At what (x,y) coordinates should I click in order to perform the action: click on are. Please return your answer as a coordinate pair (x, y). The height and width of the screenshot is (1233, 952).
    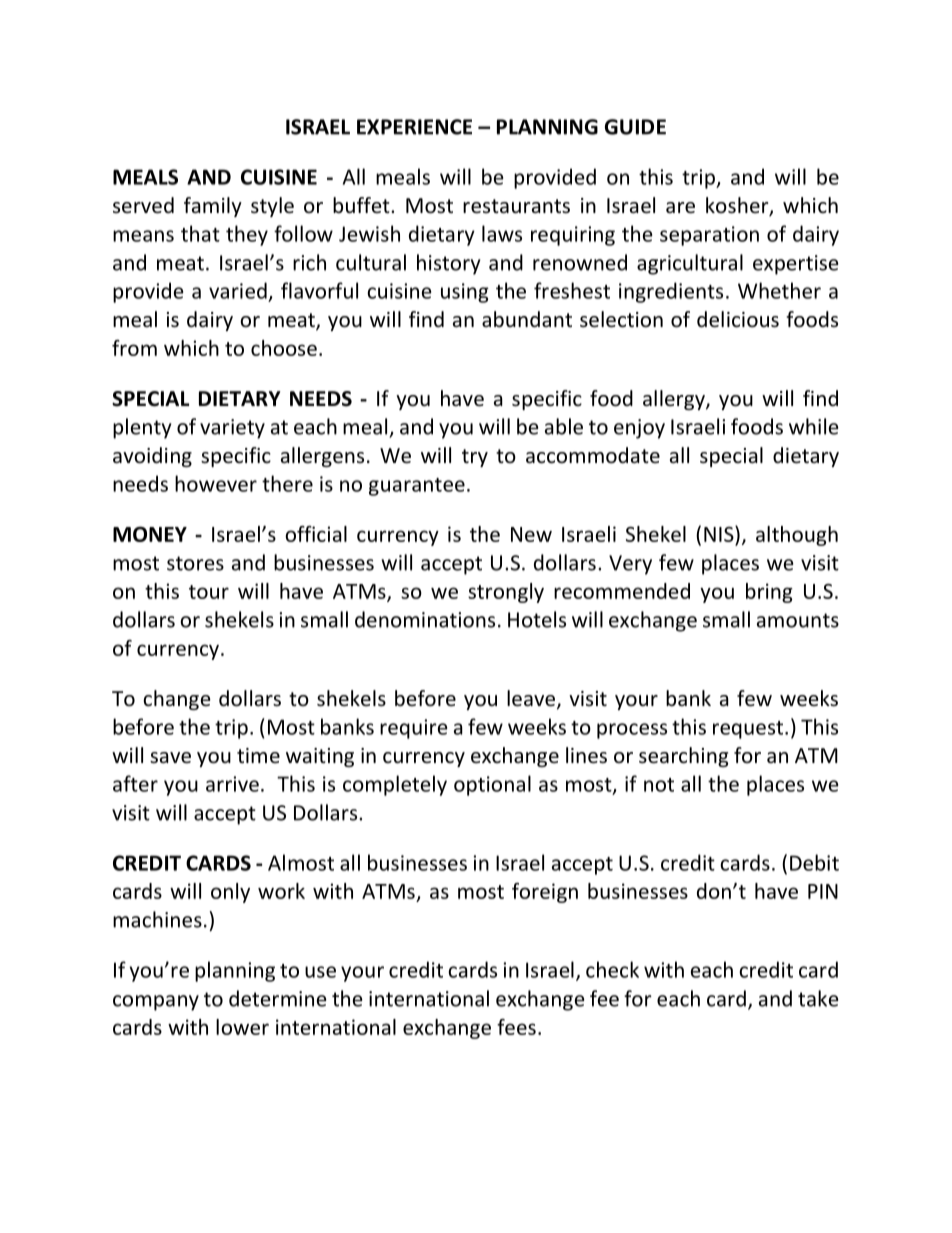
    Looking at the image, I should click on (680, 208).
